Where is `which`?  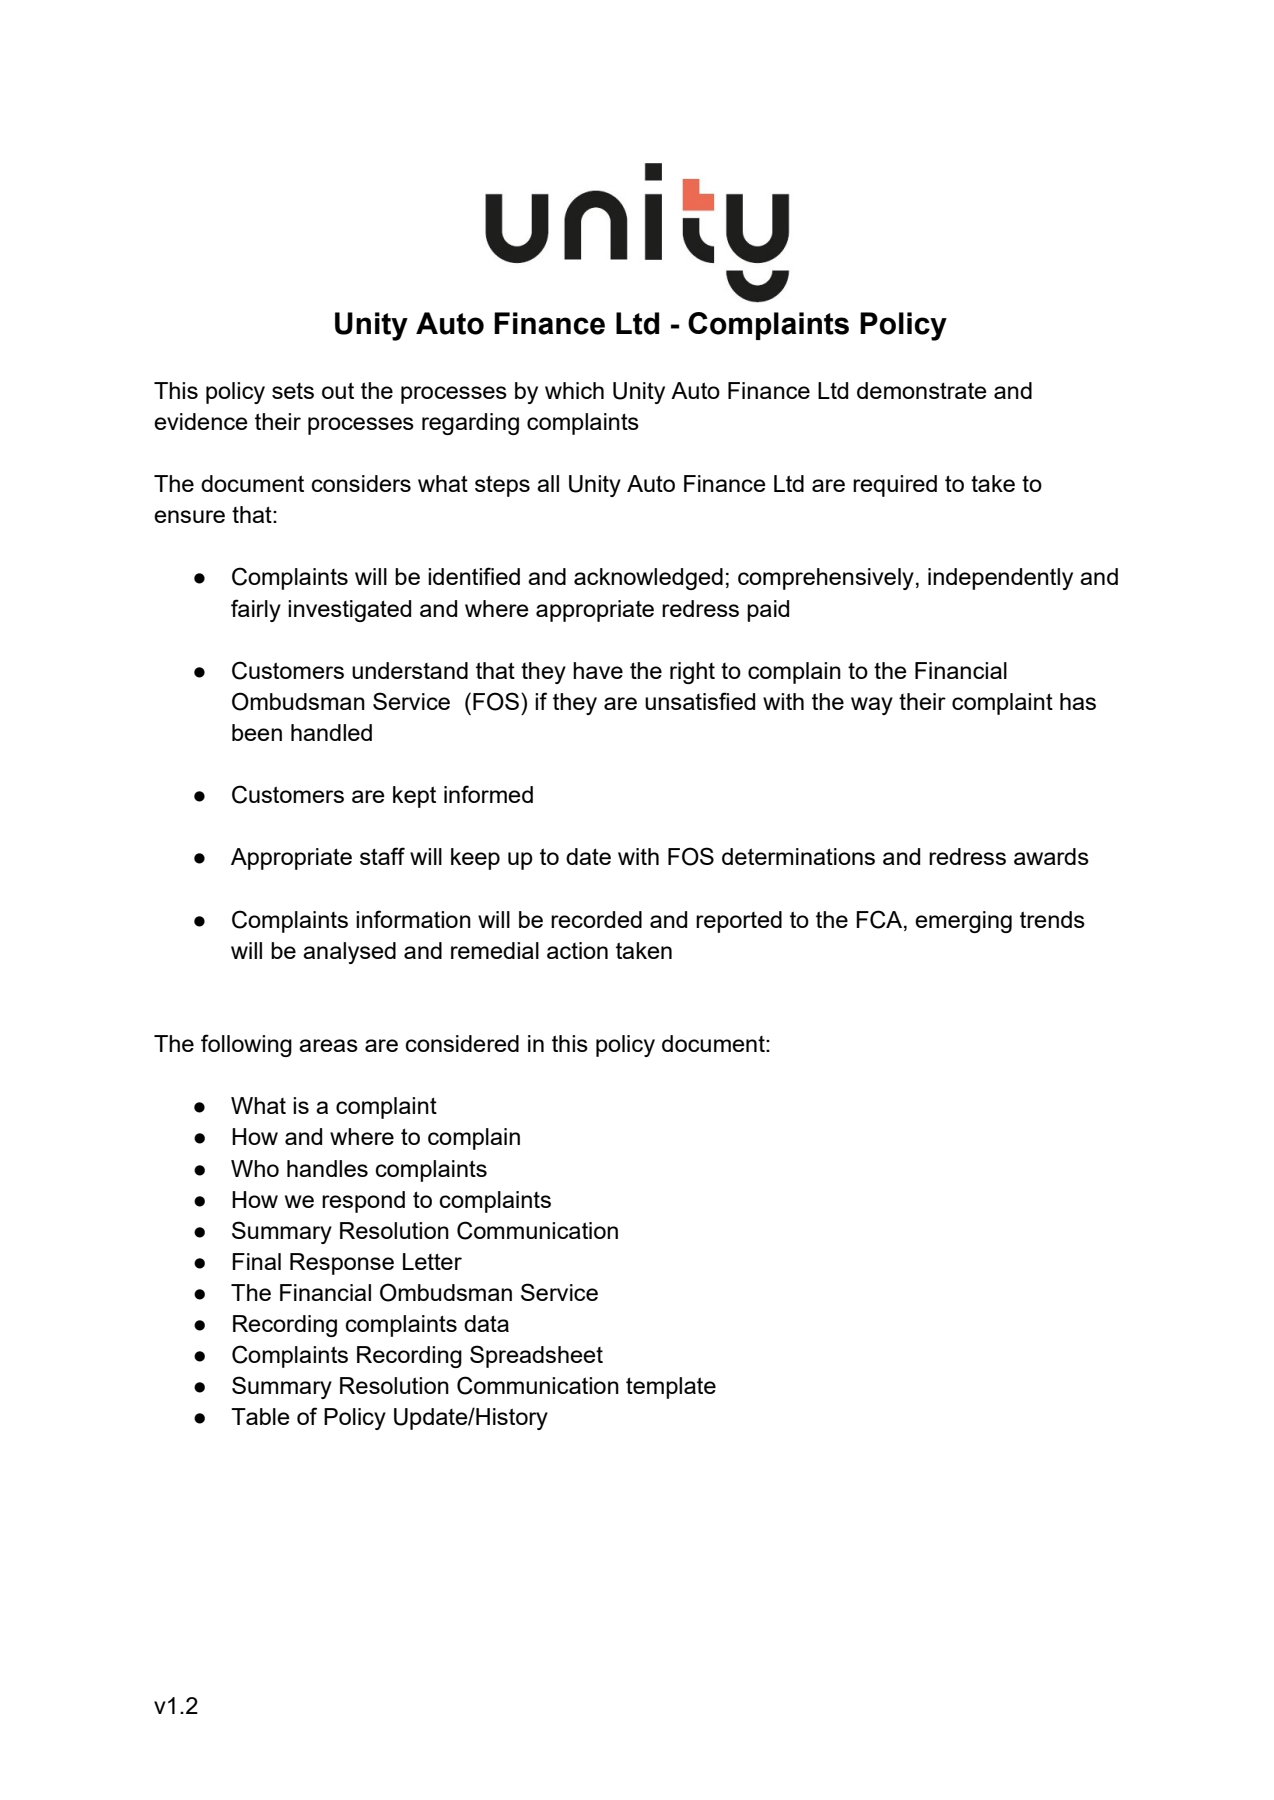
which is located at coordinates (574, 390).
